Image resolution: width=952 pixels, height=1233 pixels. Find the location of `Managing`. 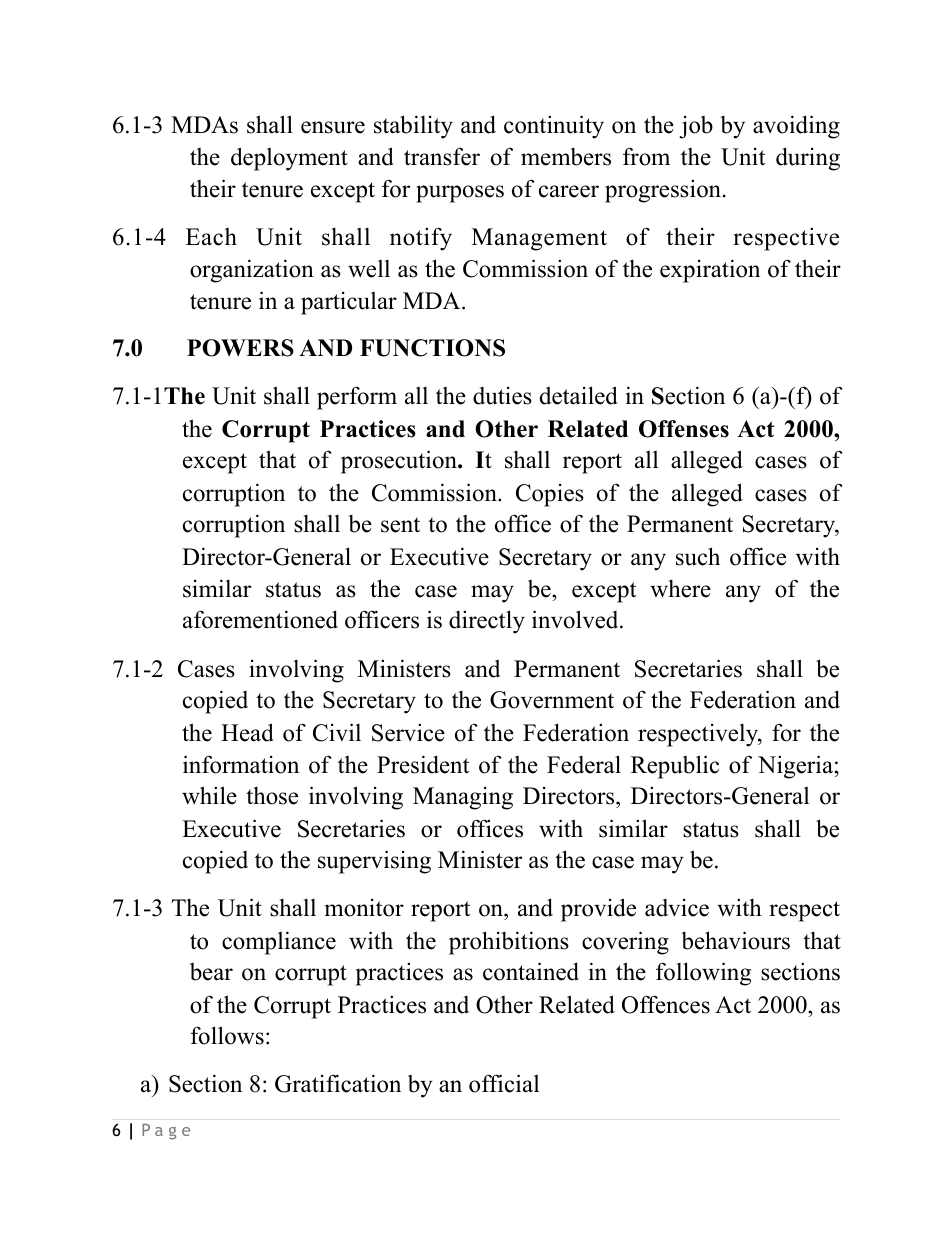

Managing is located at coordinates (463, 798).
